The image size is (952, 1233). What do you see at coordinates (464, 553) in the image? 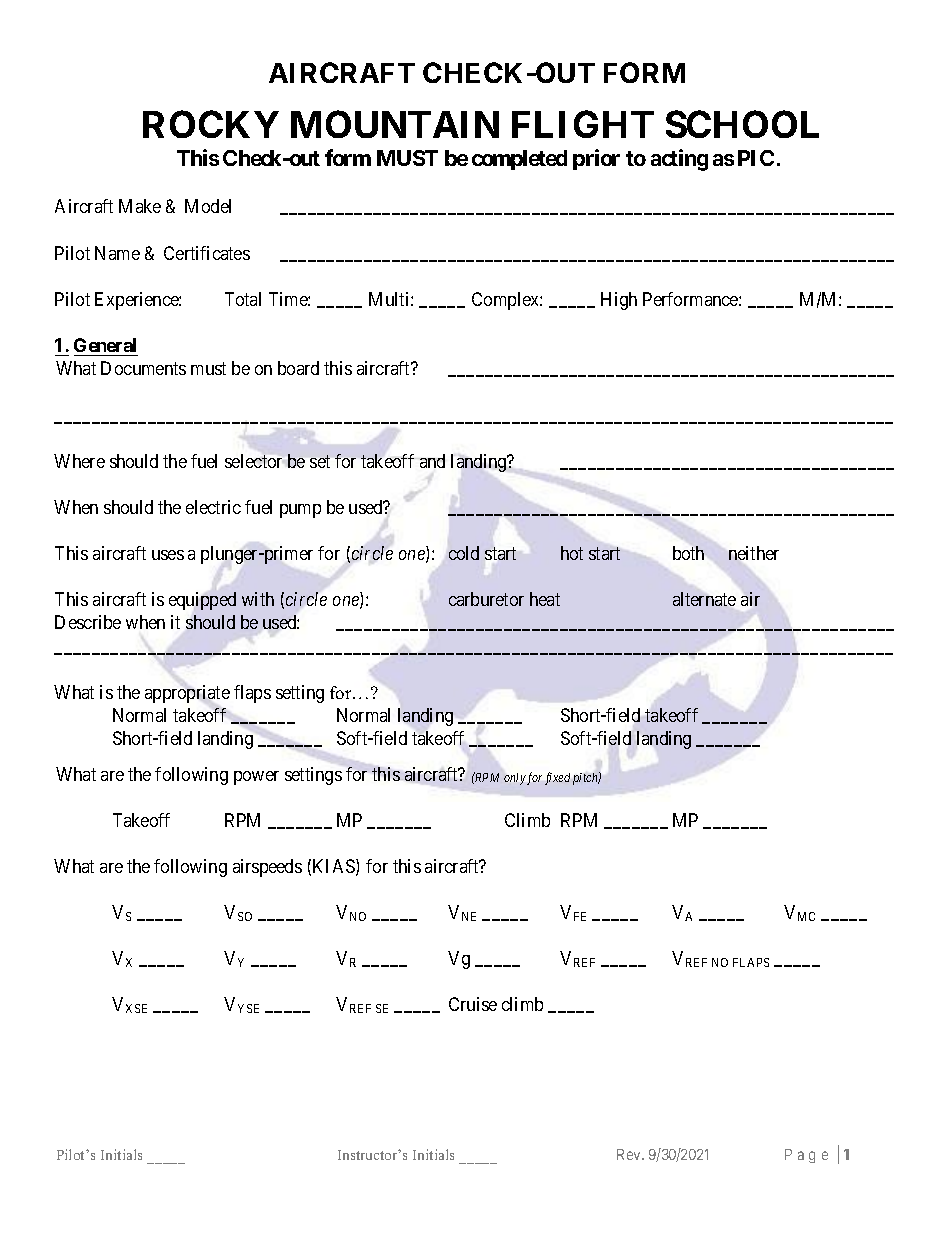
I see `cold` at bounding box center [464, 553].
